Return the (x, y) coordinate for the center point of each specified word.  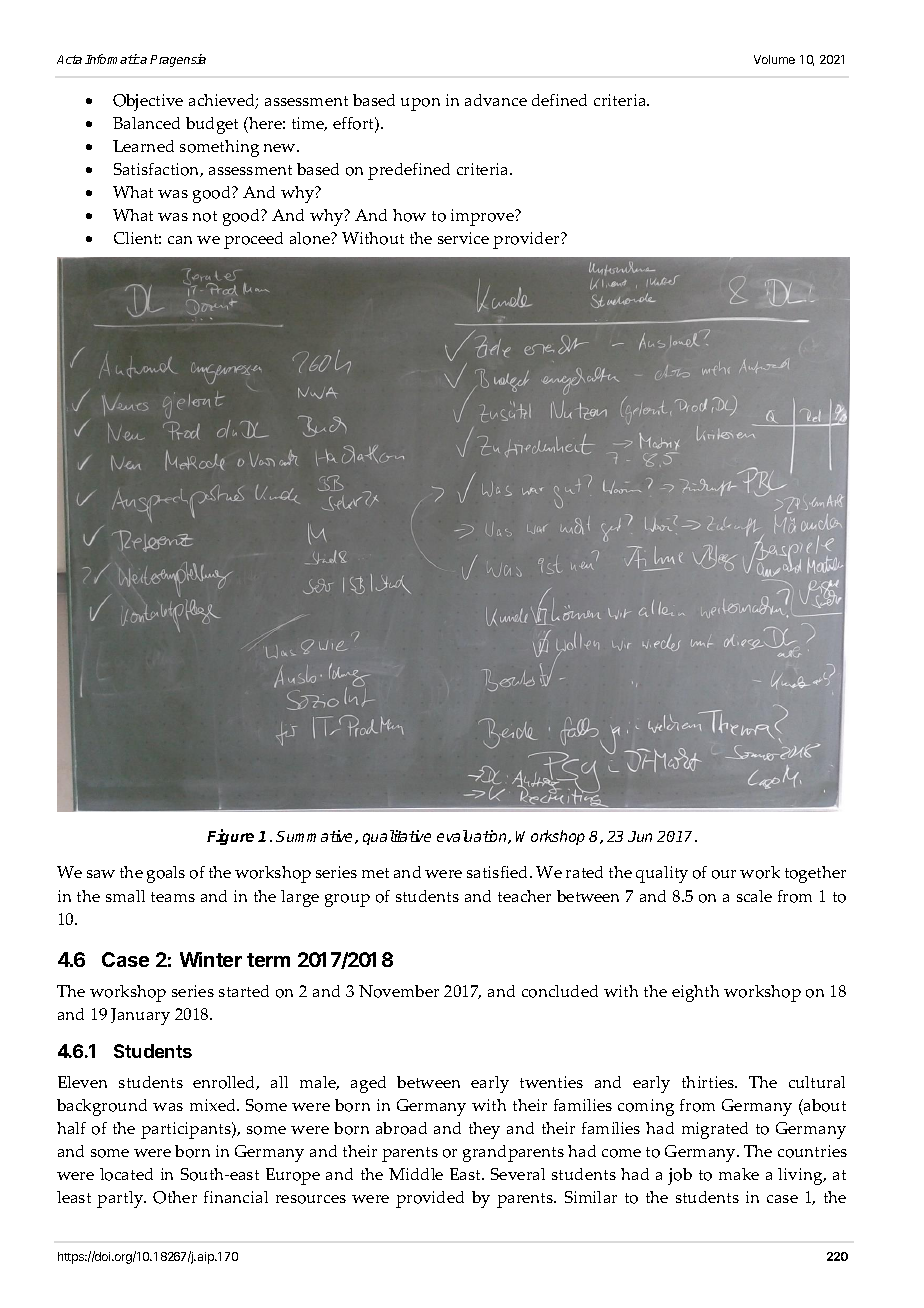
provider (527, 240)
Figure (230, 837)
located (126, 1174)
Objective (148, 102)
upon (420, 104)
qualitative (397, 837)
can (180, 240)
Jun (640, 836)
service (463, 238)
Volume (774, 59)
